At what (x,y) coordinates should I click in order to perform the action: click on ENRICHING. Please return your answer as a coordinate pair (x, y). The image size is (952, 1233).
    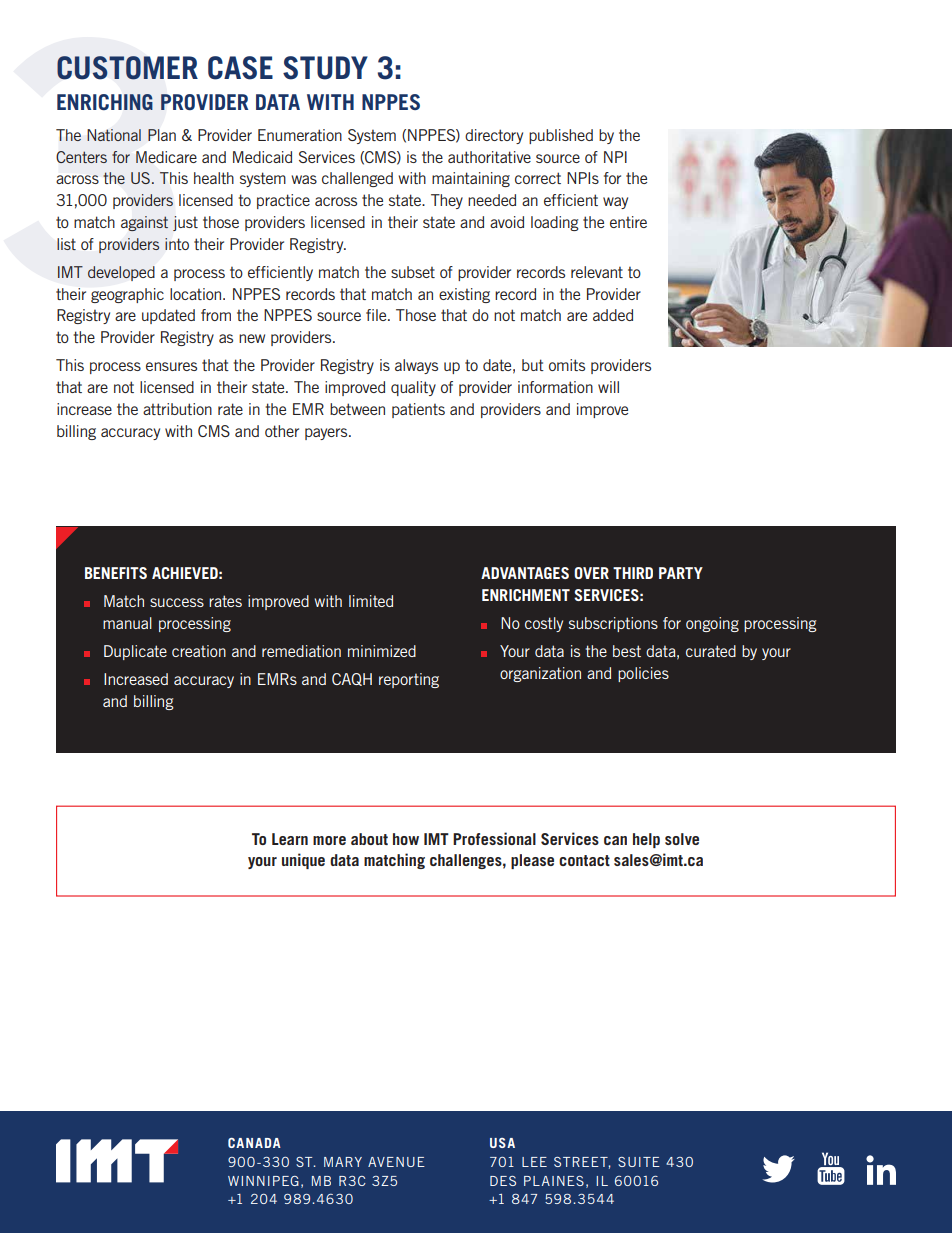
    Looking at the image, I should click on (105, 102).
